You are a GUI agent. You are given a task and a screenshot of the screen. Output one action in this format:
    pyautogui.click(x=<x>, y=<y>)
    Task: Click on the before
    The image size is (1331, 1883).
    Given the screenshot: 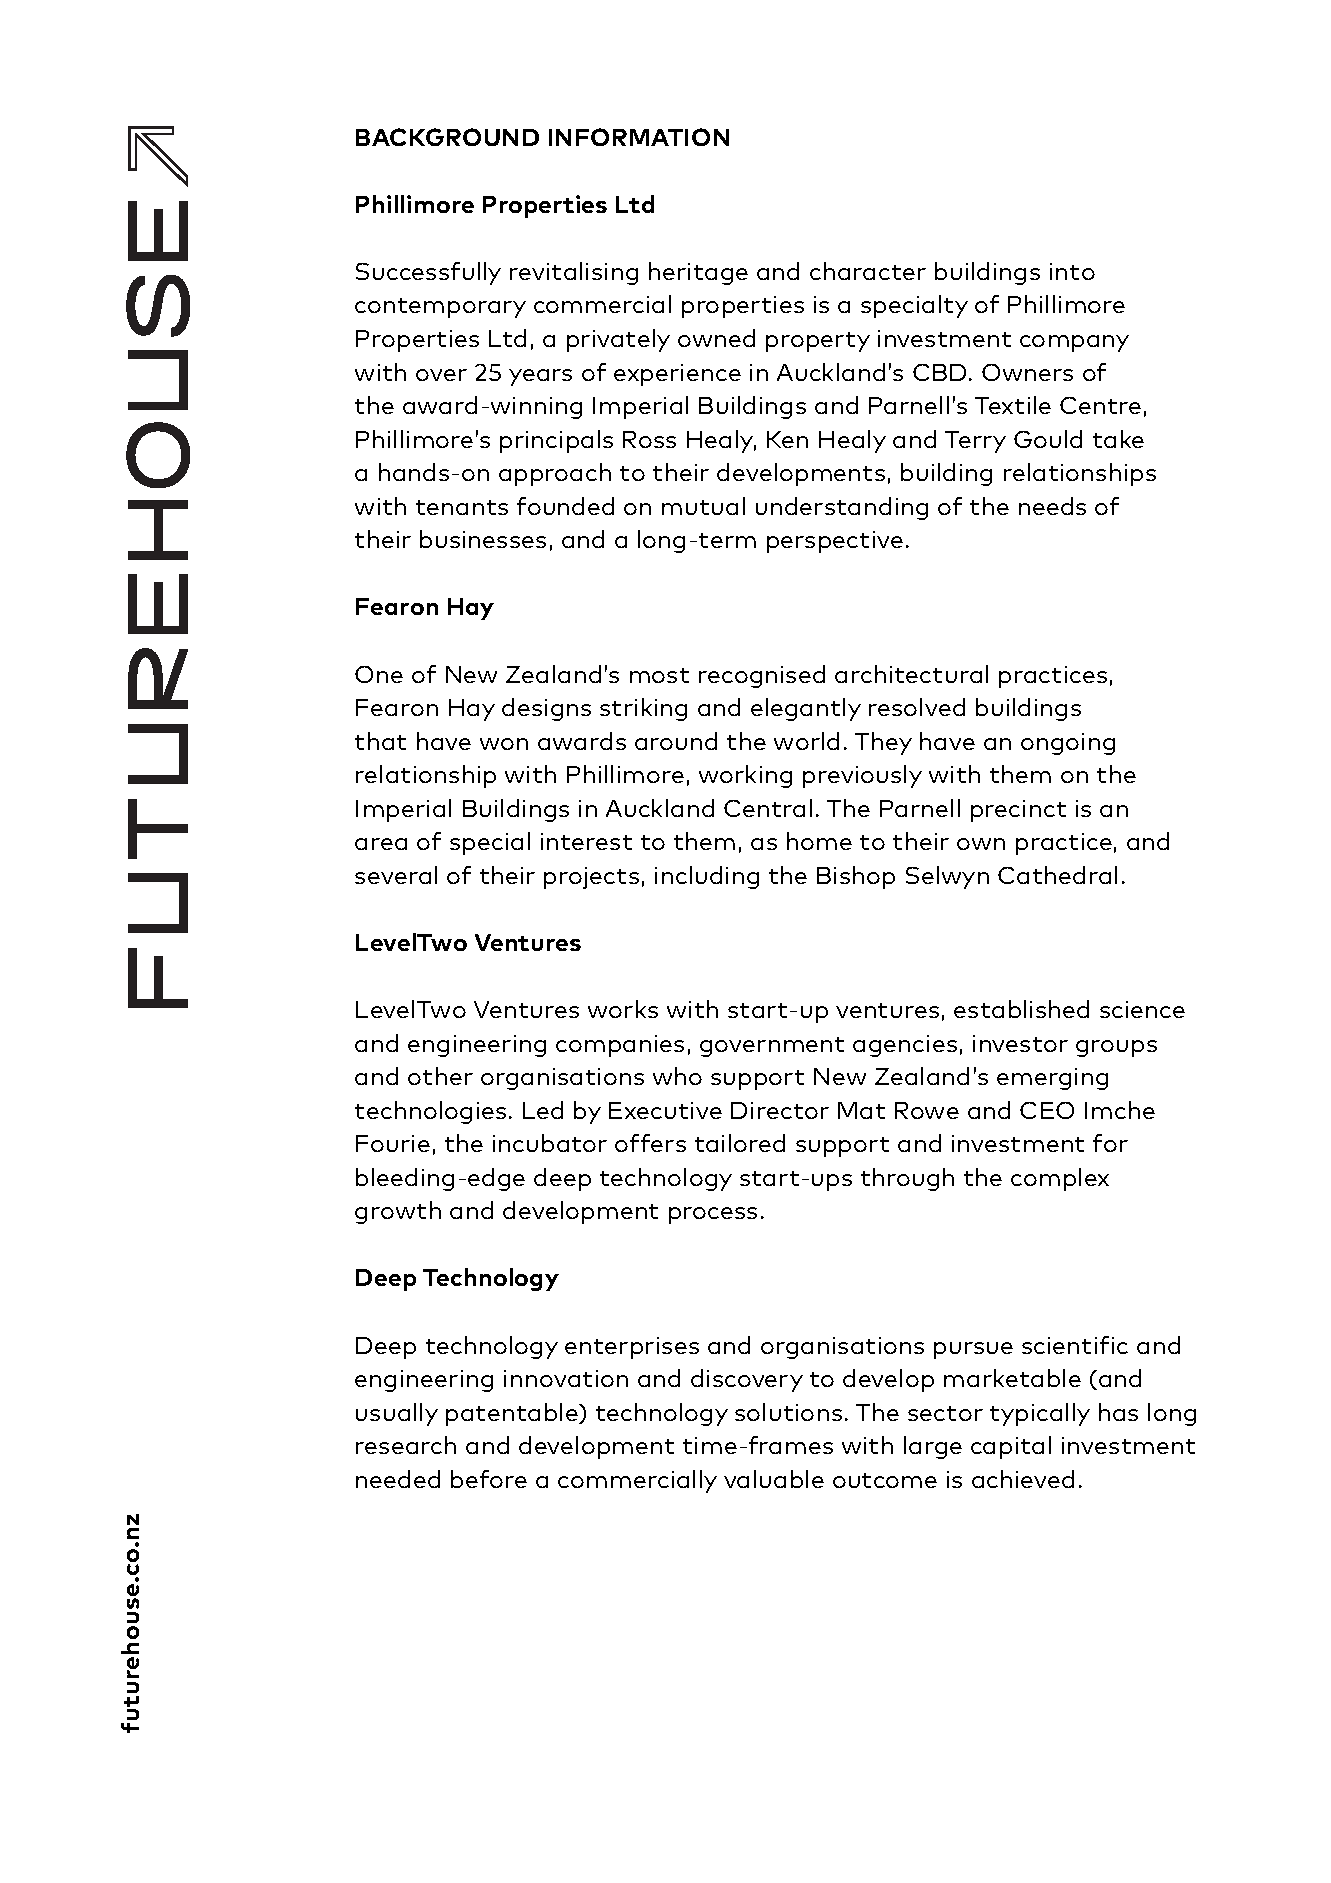 What is the action you would take?
    pyautogui.click(x=489, y=1479)
